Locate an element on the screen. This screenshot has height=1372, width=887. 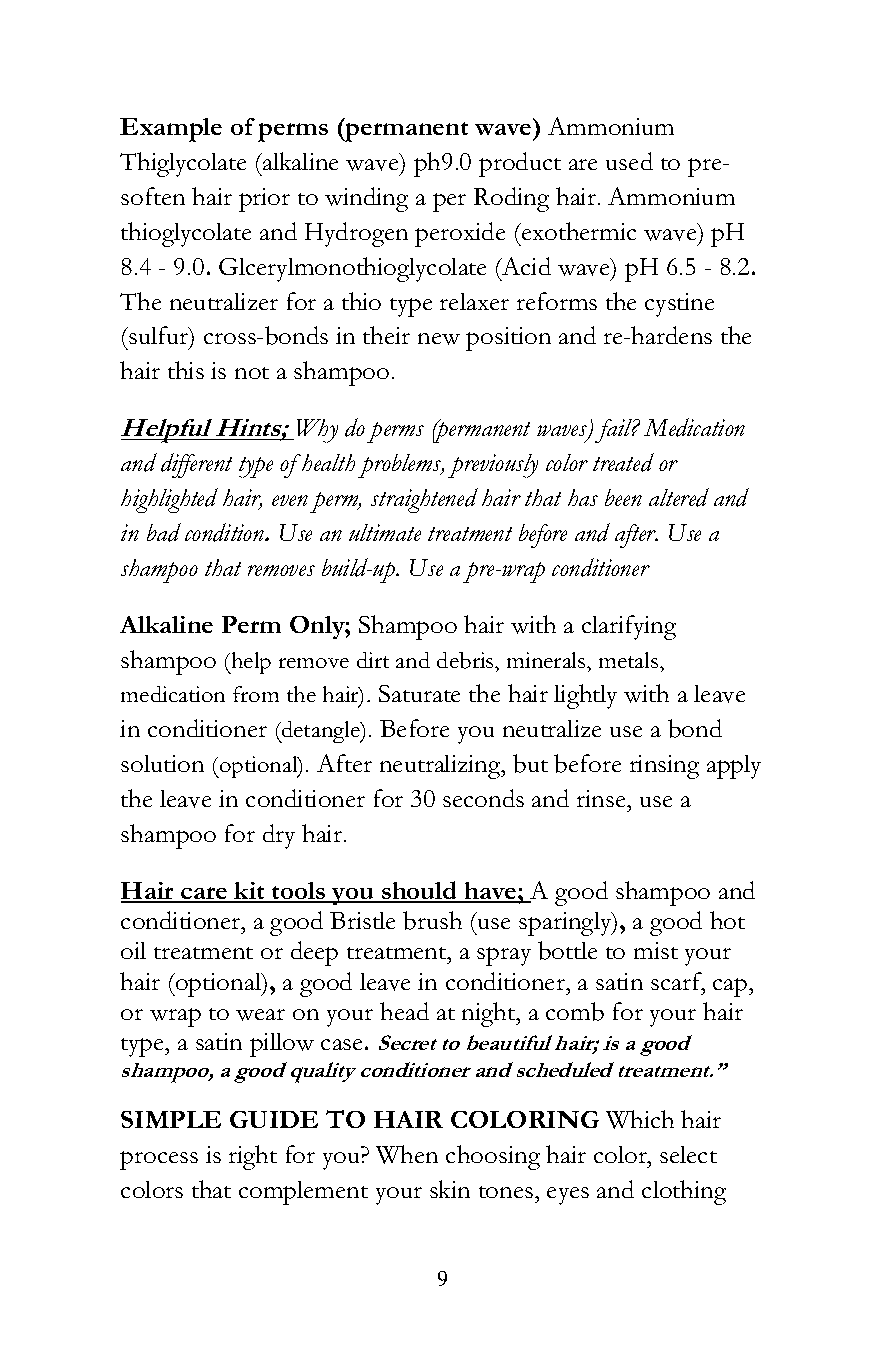
seconds is located at coordinates (483, 798).
